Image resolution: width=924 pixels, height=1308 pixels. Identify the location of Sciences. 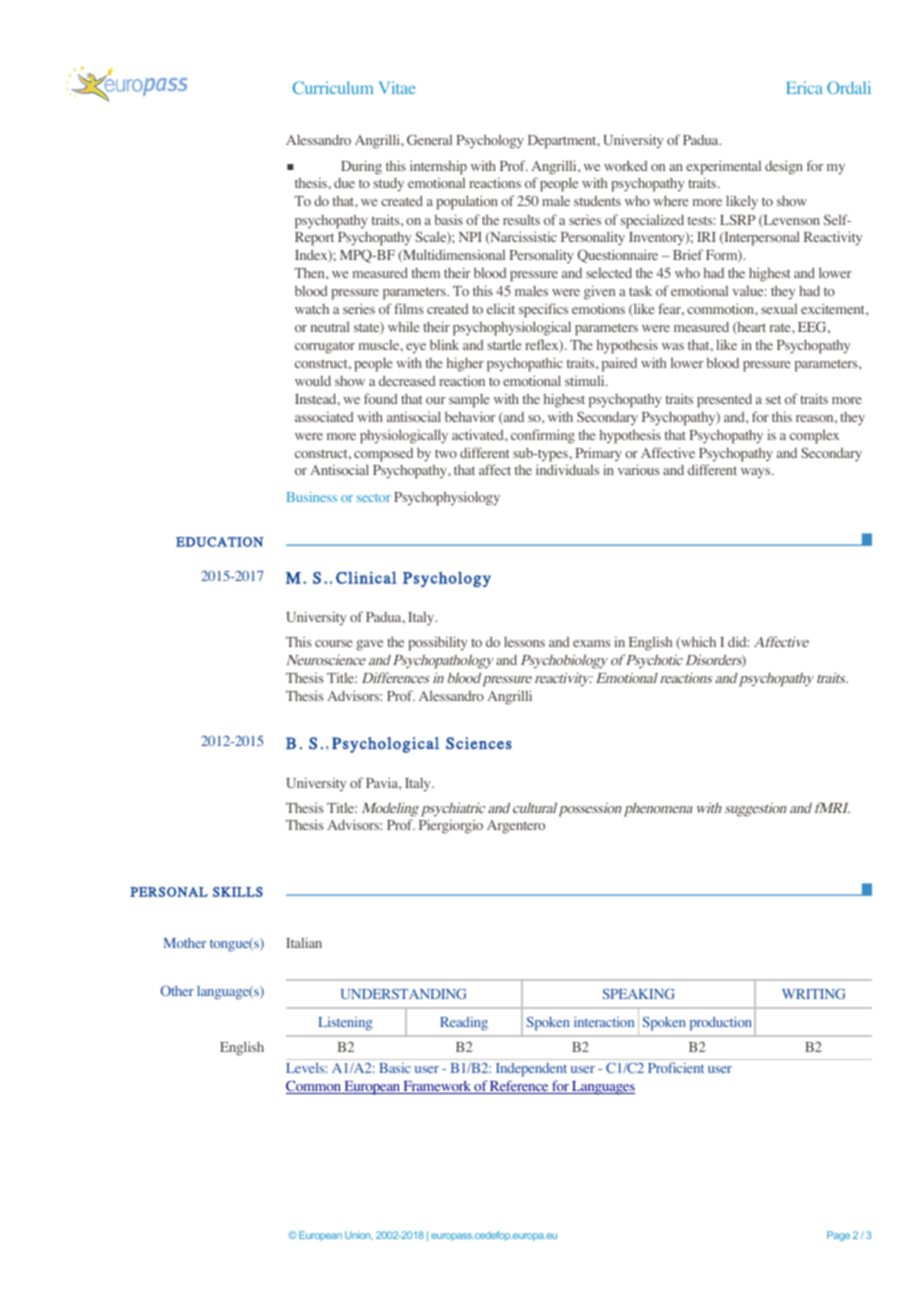
(479, 743).
